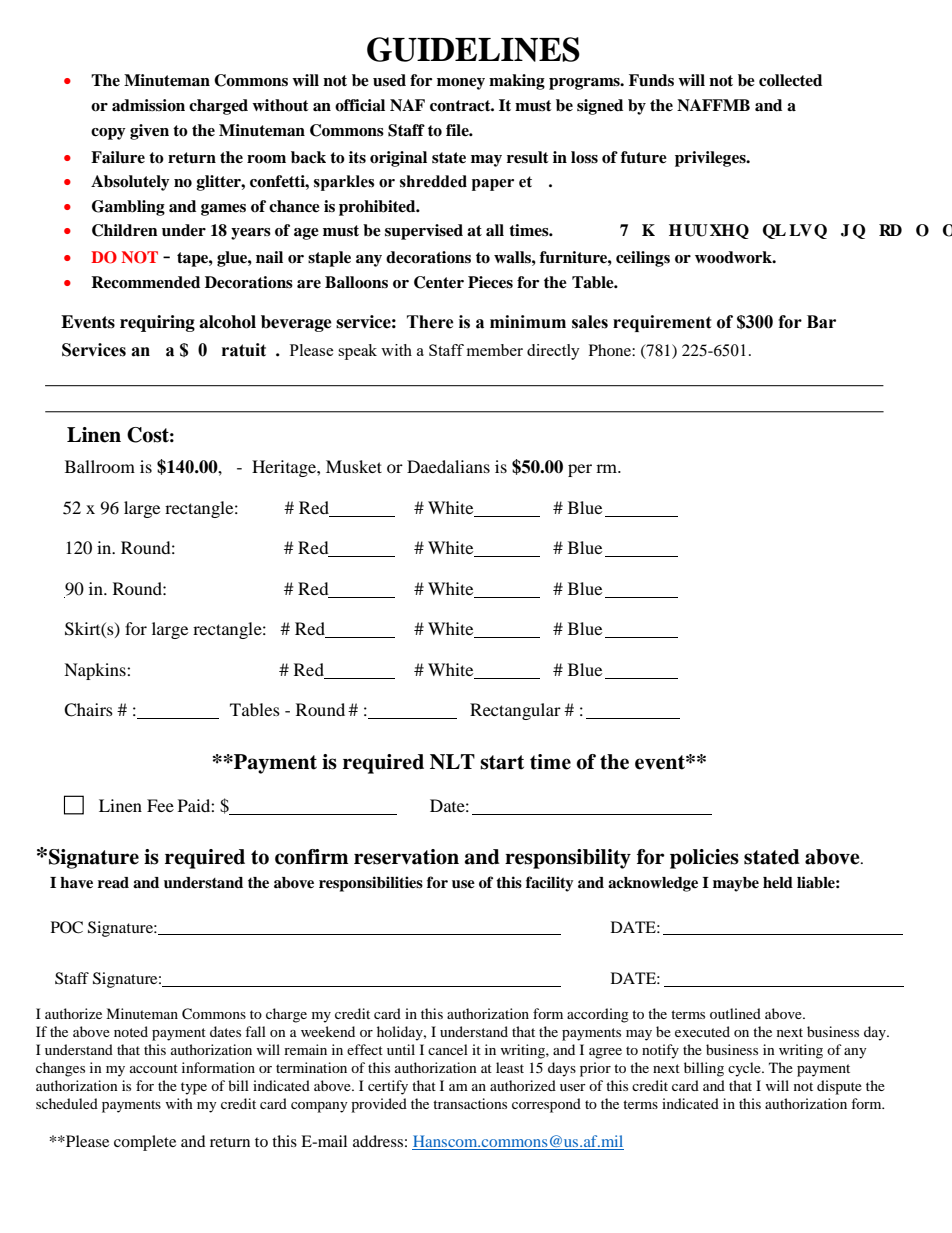 The image size is (952, 1233). I want to click on Chairs, so click(88, 710).
